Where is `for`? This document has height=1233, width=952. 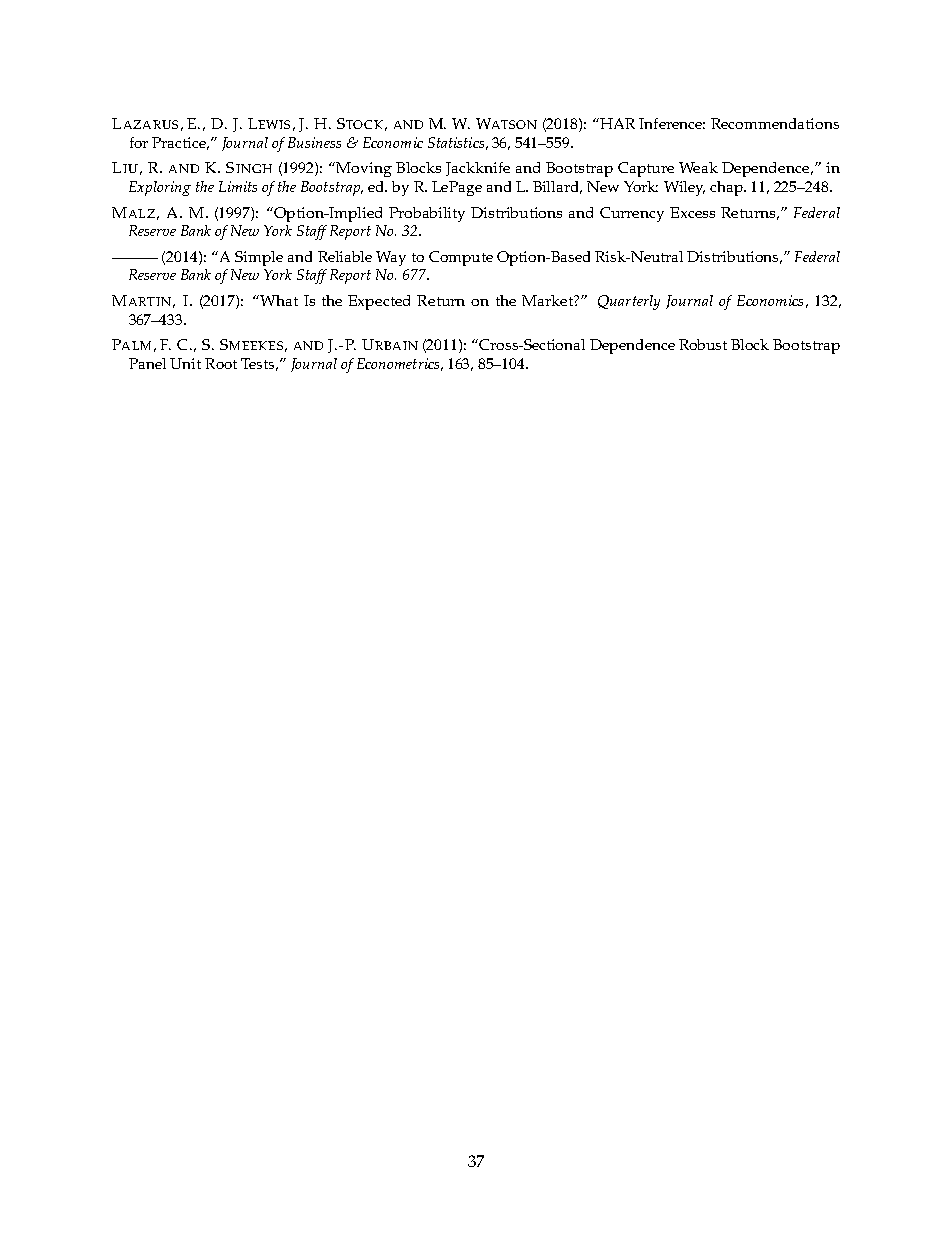
for is located at coordinates (139, 142).
